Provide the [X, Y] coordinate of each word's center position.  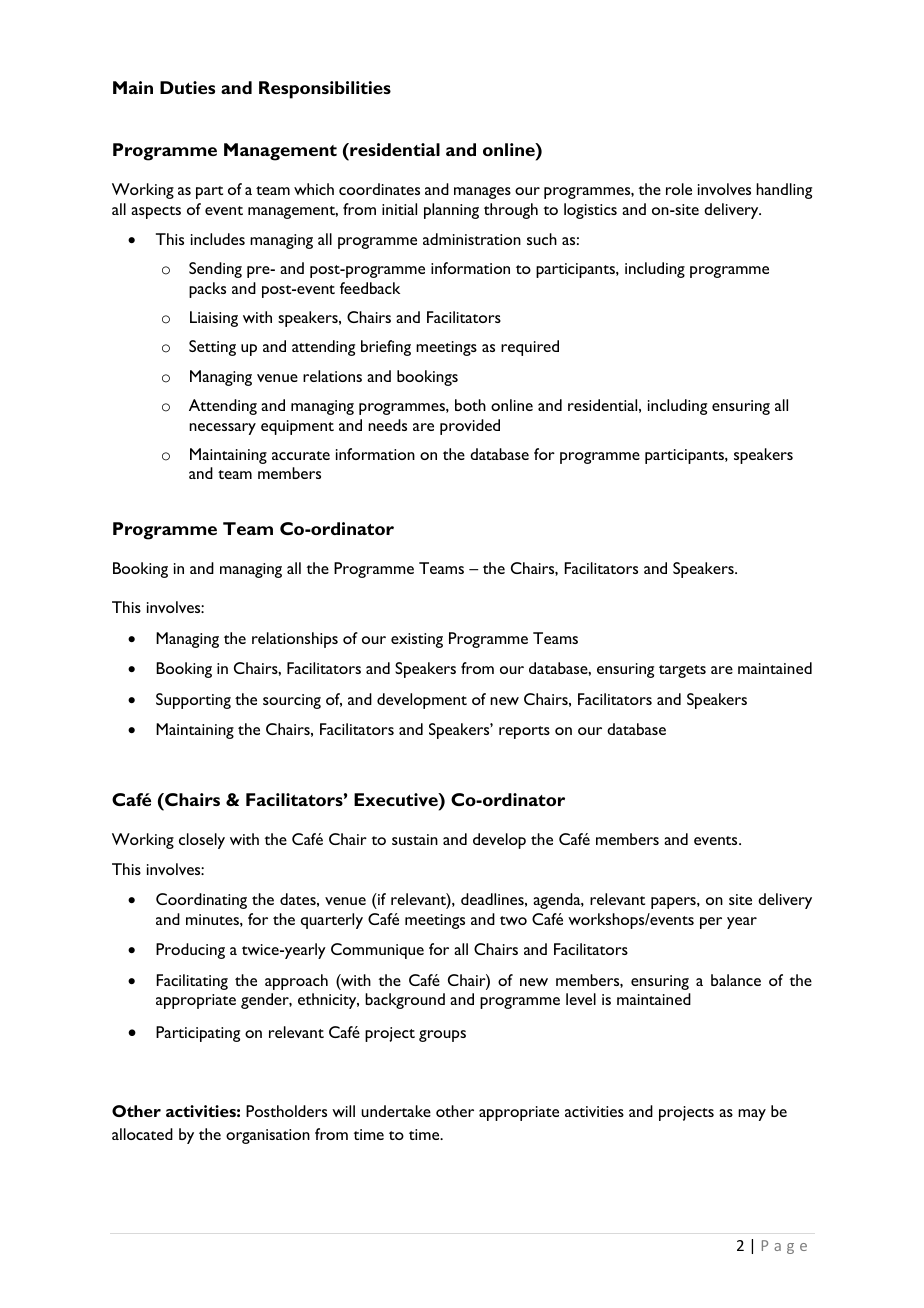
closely [202, 841]
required [530, 348]
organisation [268, 1136]
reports [524, 732]
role [679, 189]
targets [682, 671]
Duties [187, 87]
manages [482, 193]
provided [470, 427]
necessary [222, 429]
